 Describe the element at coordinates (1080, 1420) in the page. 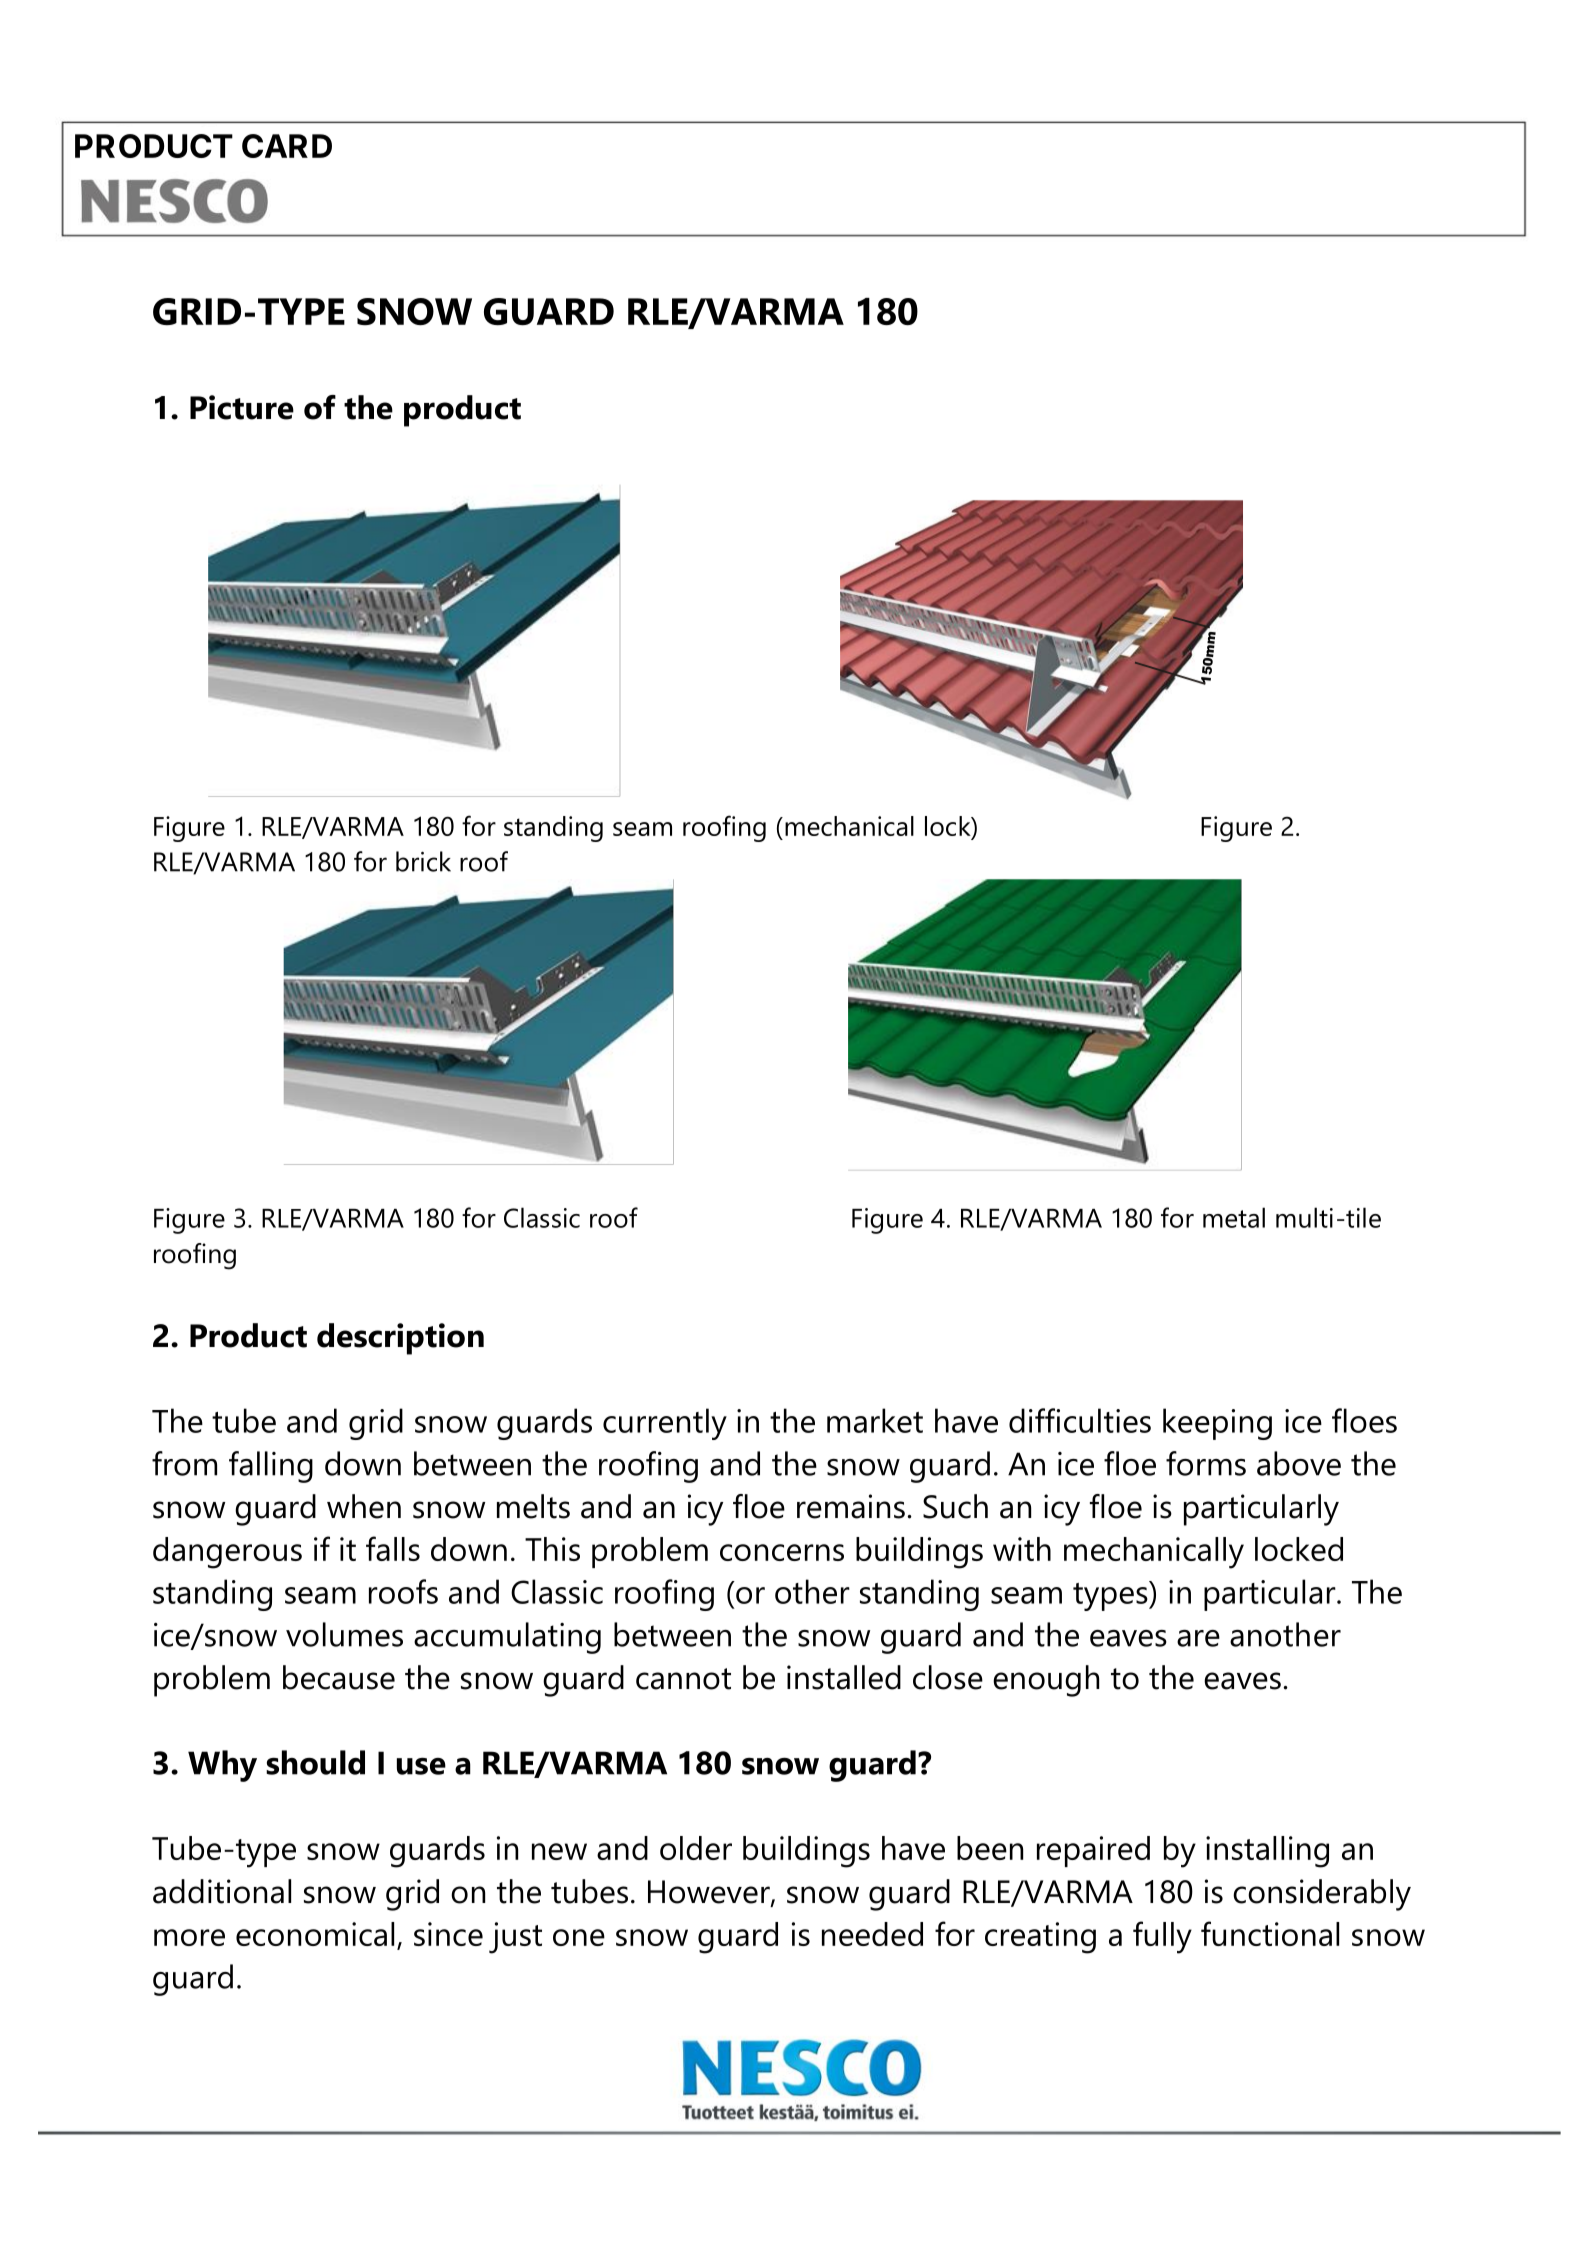

I see `difficulties` at that location.
